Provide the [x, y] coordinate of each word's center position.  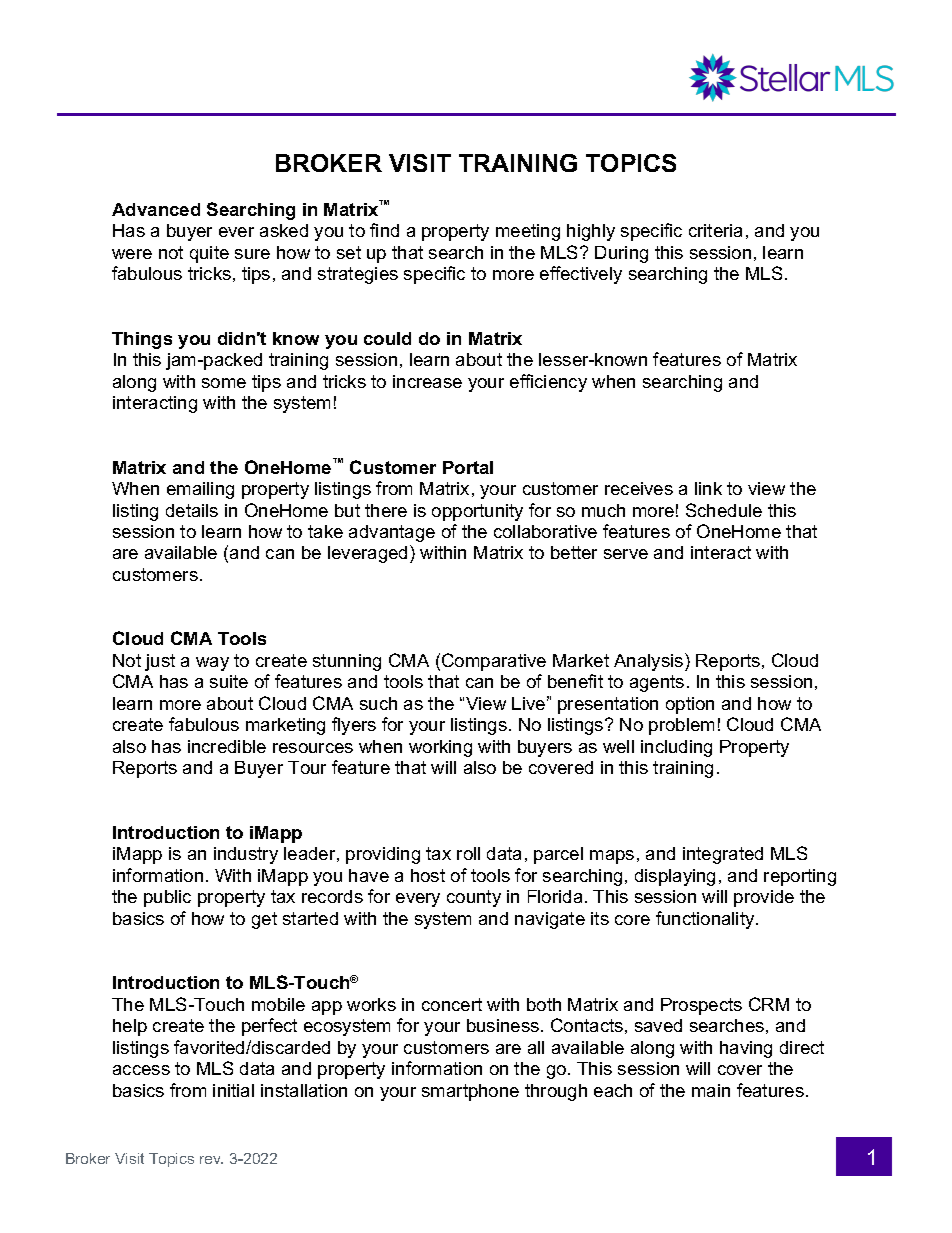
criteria [715, 230]
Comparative [494, 662]
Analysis [650, 662]
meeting [528, 232]
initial [233, 1090]
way [212, 664]
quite [209, 254]
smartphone [470, 1092]
